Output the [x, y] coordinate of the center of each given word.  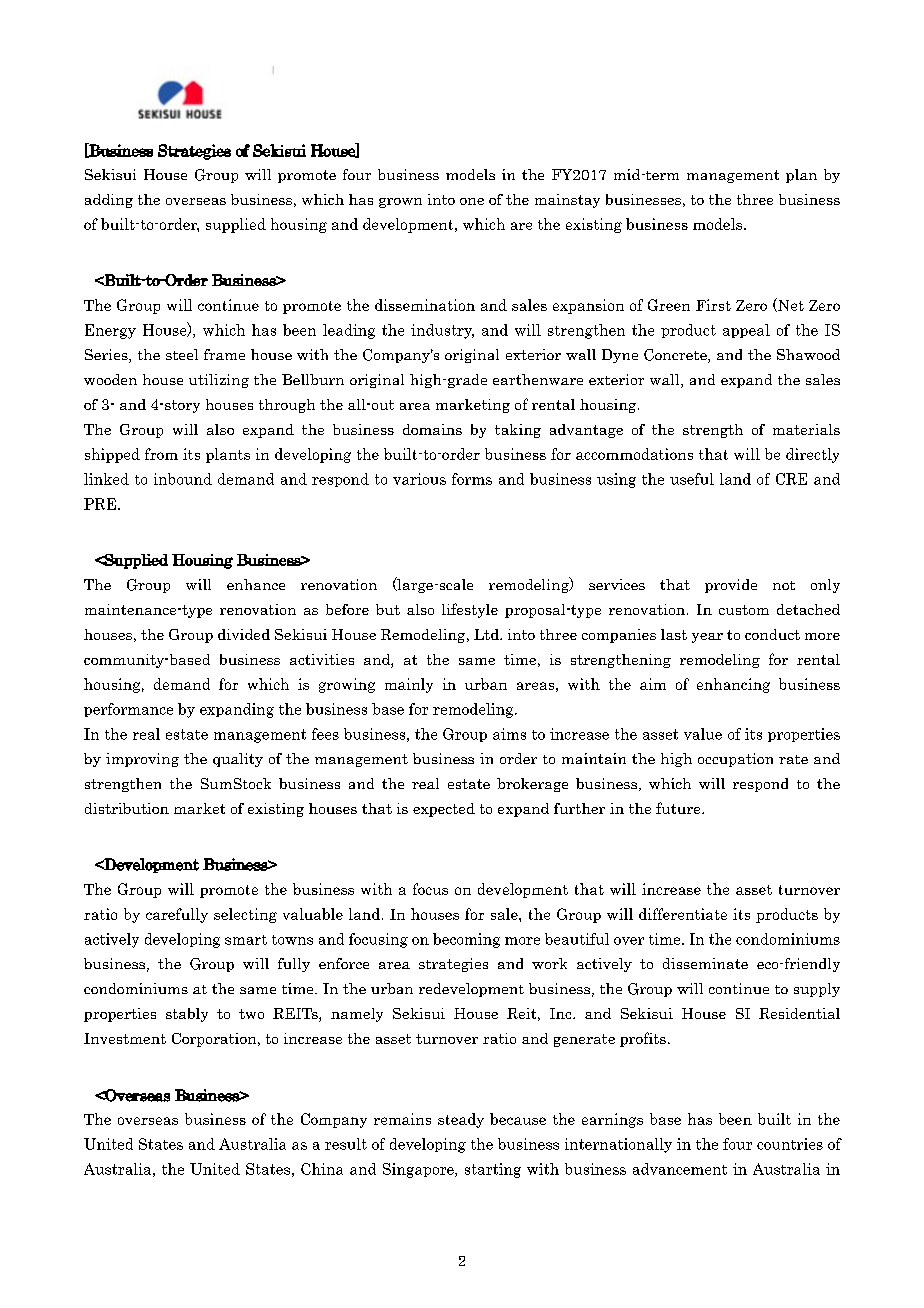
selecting [245, 915]
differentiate [683, 914]
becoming [466, 940]
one [472, 201]
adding [109, 201]
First [713, 305]
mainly [409, 685]
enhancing [733, 685]
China [322, 1169]
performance [128, 710]
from [161, 454]
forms [472, 479]
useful [692, 479]
